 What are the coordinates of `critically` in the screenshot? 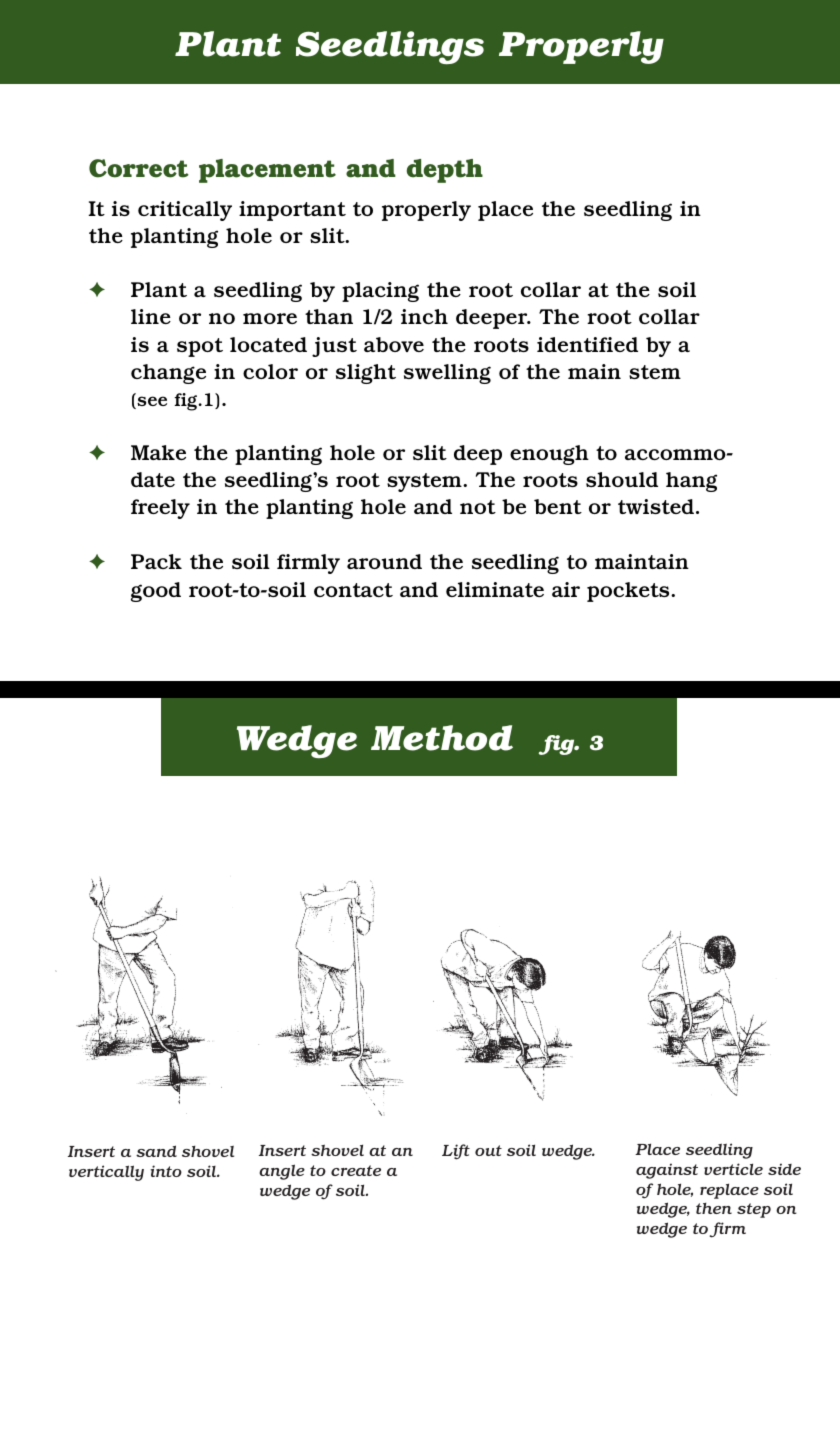 It's located at (185, 211).
